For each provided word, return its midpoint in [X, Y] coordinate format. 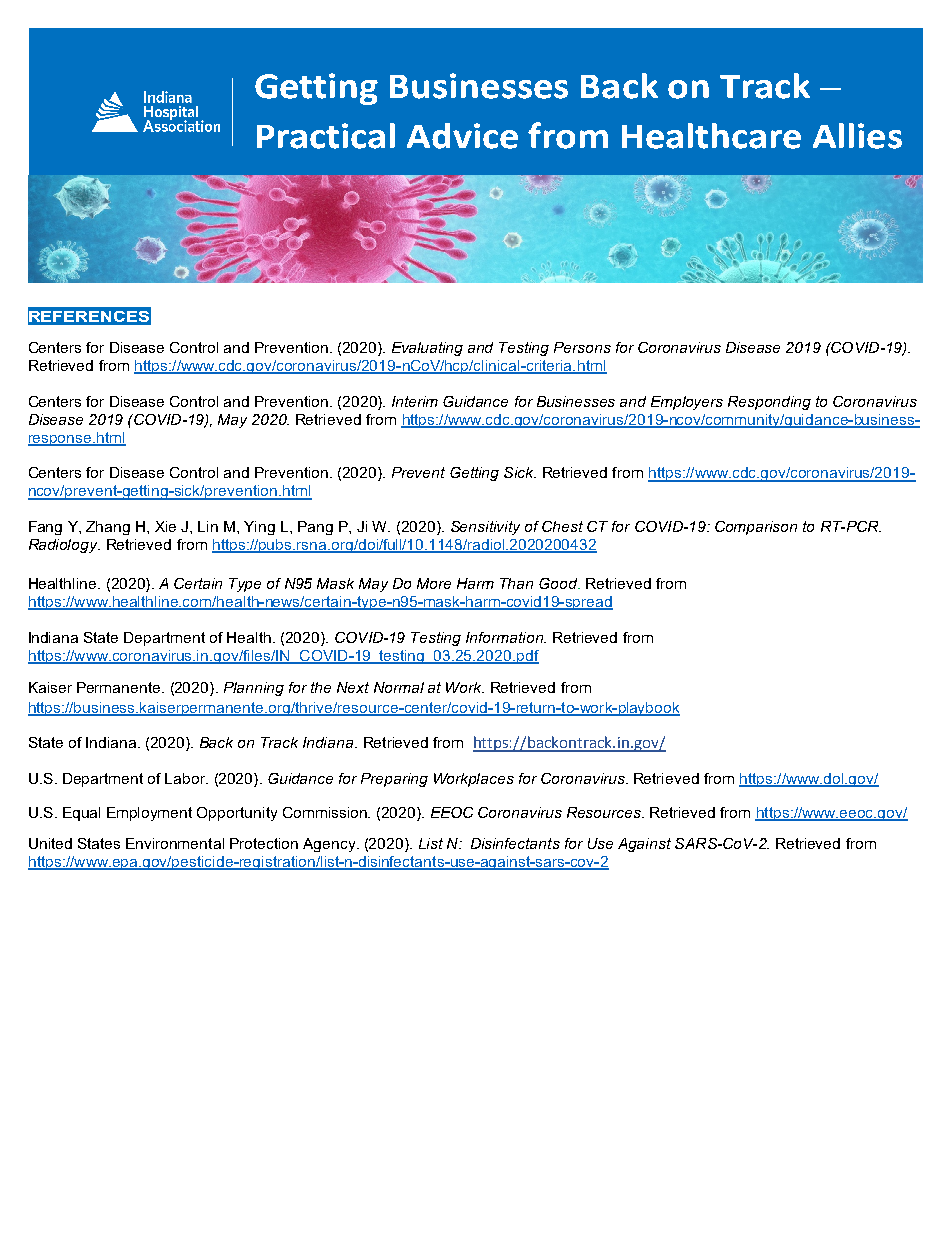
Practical [326, 136]
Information [505, 637]
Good [559, 583]
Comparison [756, 528]
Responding [769, 403]
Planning [254, 689]
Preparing [394, 780]
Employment [149, 814]
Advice [462, 136]
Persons [582, 347]
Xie [165, 526]
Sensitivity [485, 528]
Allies [857, 136]
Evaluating [427, 349]
